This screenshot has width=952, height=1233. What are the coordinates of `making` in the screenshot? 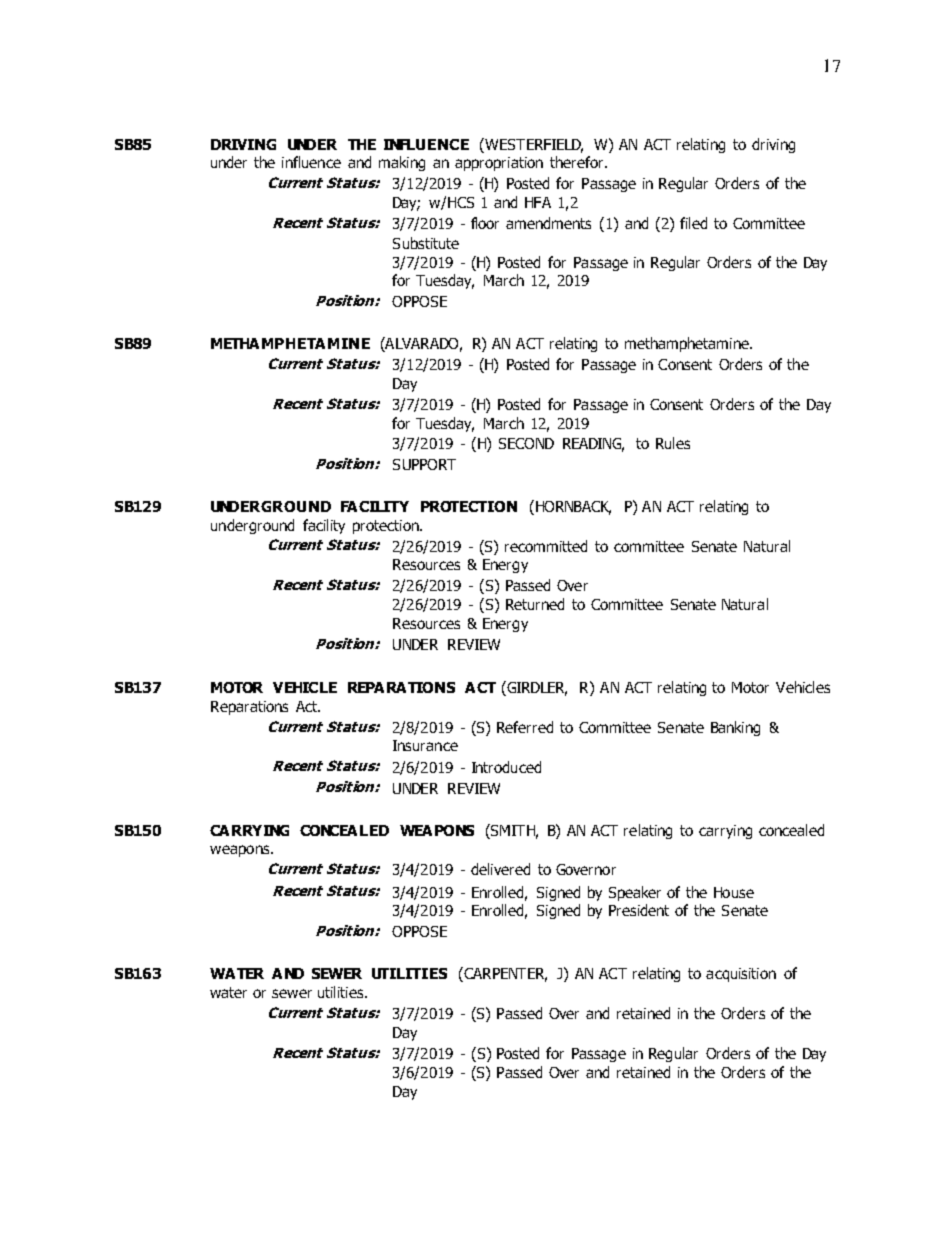 It's located at (402, 163).
